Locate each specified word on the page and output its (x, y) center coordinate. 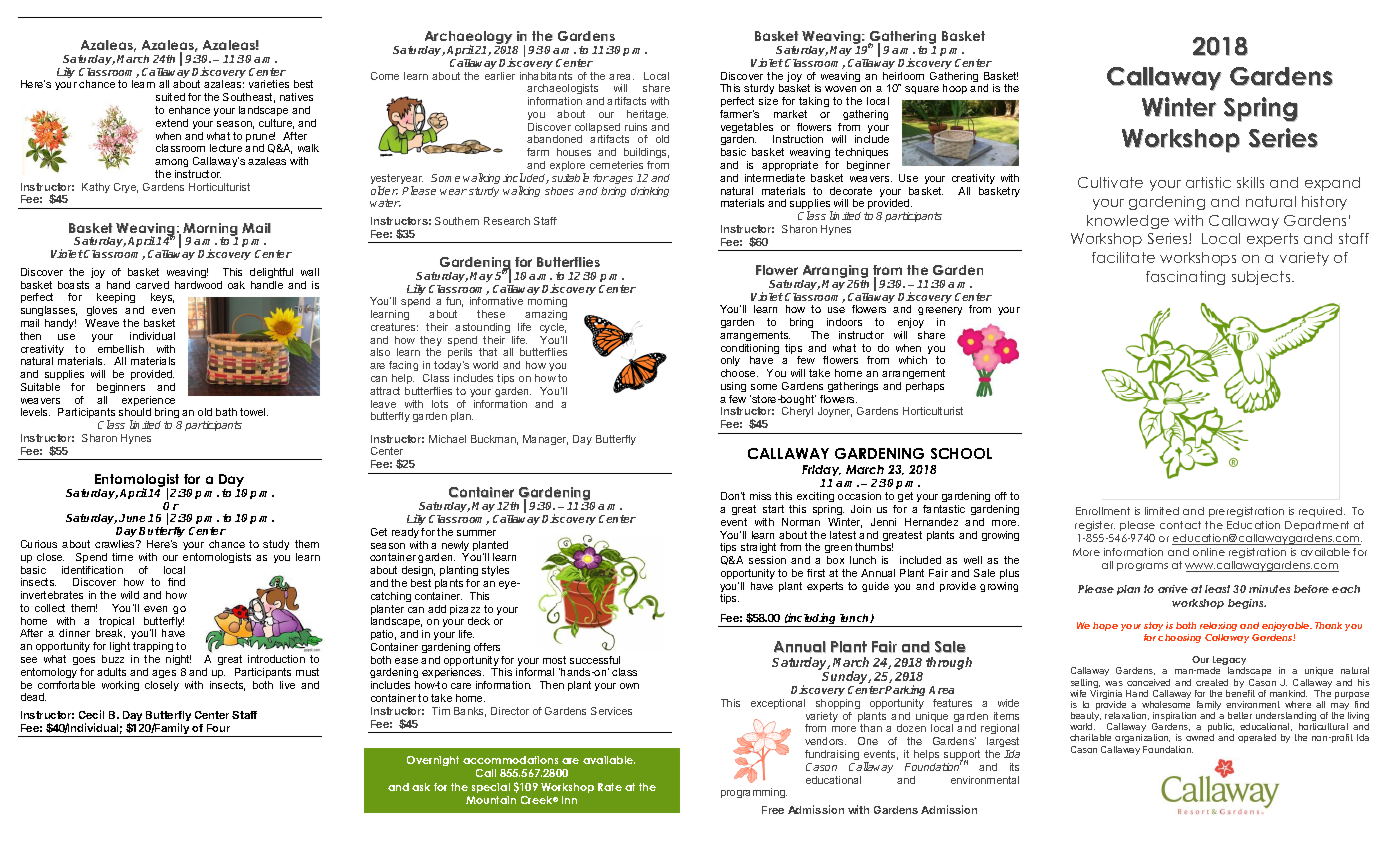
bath (226, 412)
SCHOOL (961, 453)
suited (170, 97)
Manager (545, 440)
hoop (955, 89)
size (768, 101)
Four (218, 728)
